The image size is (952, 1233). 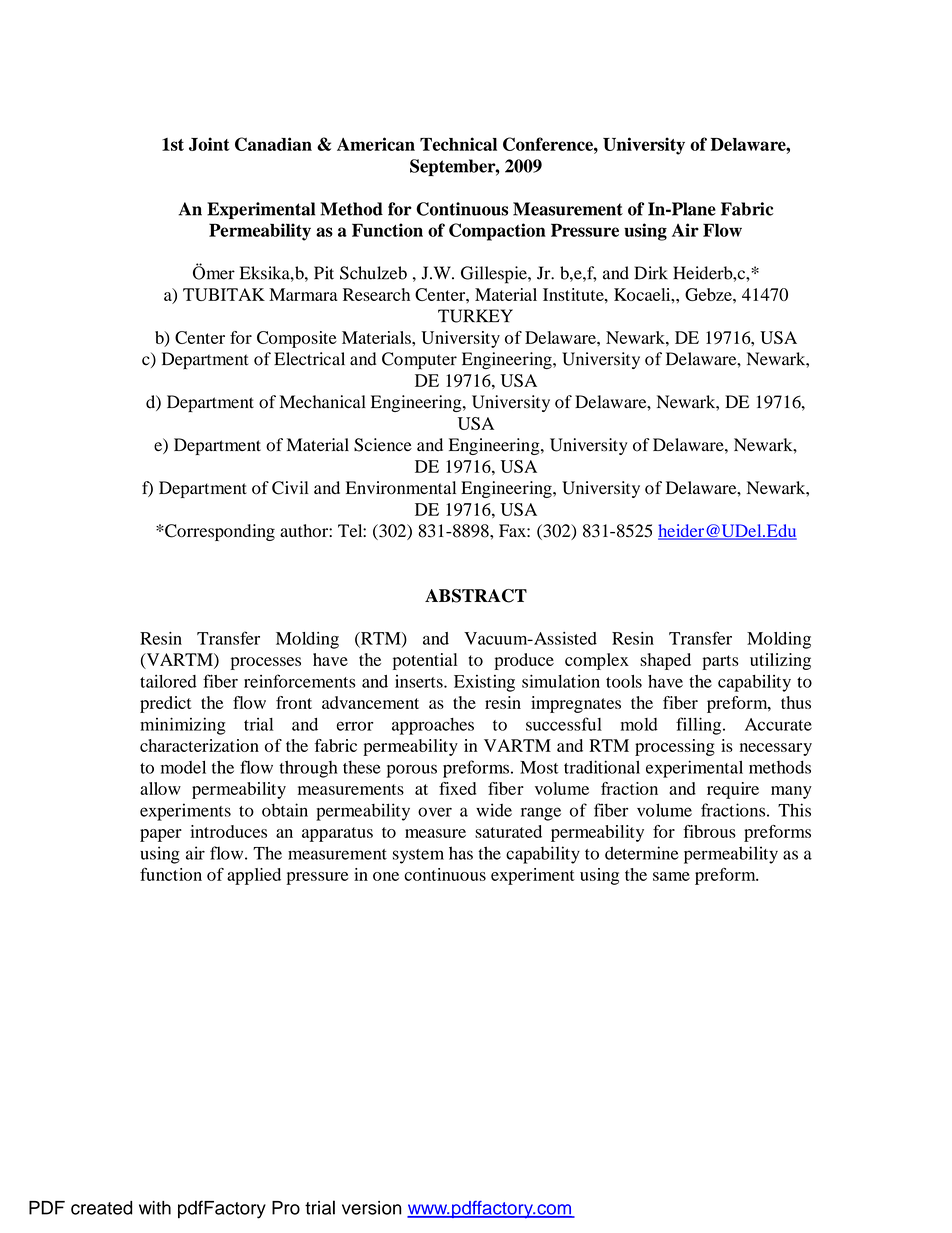 I want to click on Corresponding, so click(x=219, y=532).
